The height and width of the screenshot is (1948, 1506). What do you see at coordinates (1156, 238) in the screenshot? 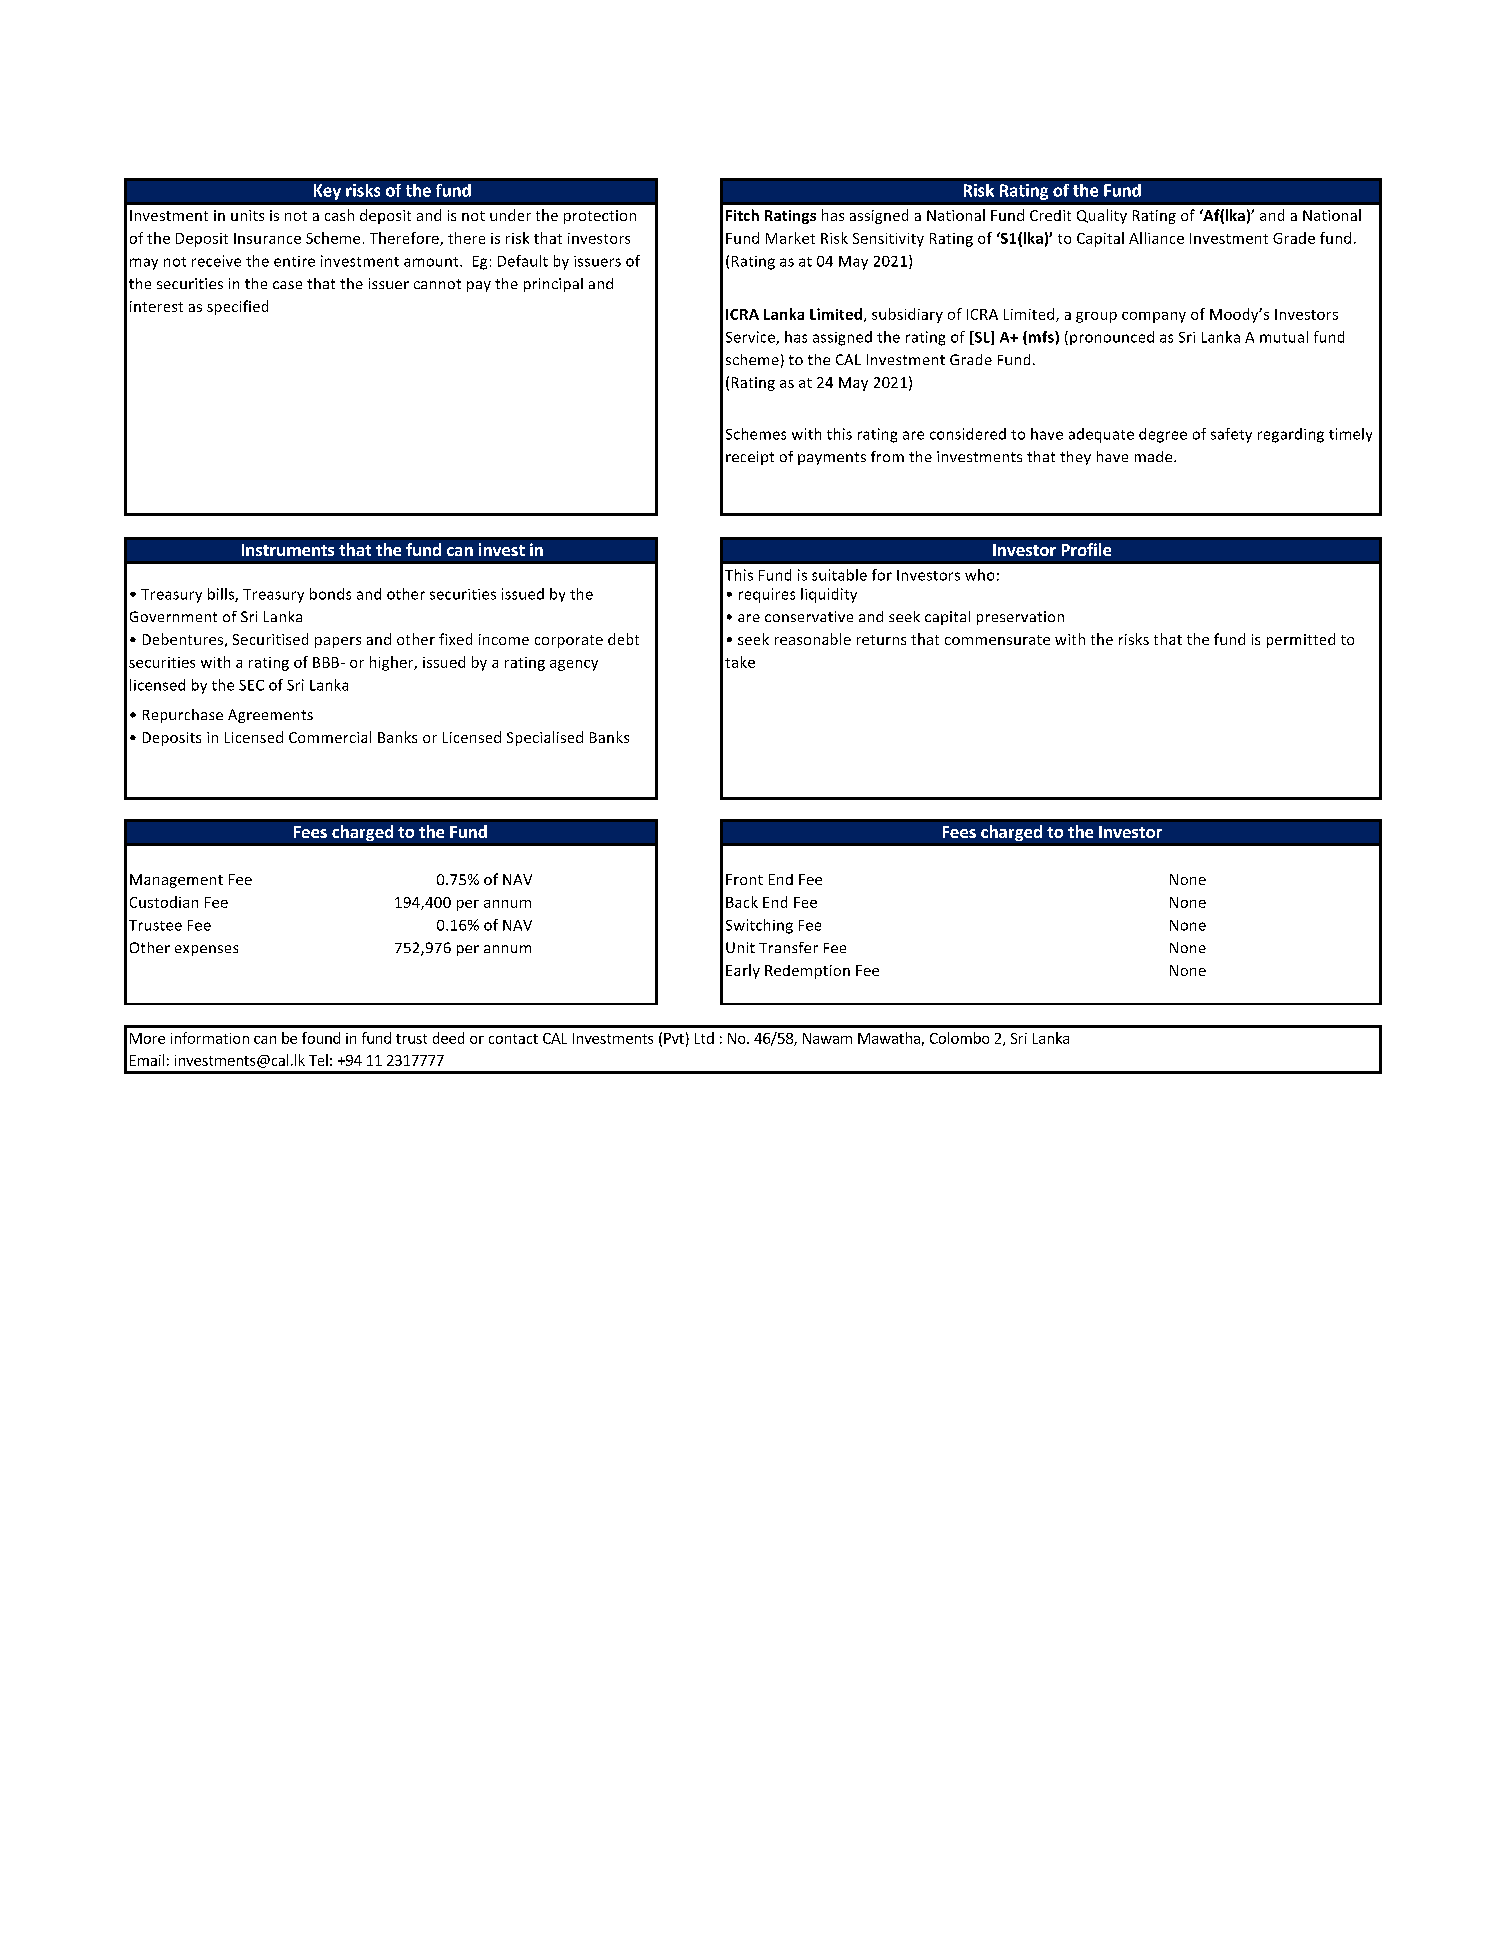
I see `Alliance` at bounding box center [1156, 238].
